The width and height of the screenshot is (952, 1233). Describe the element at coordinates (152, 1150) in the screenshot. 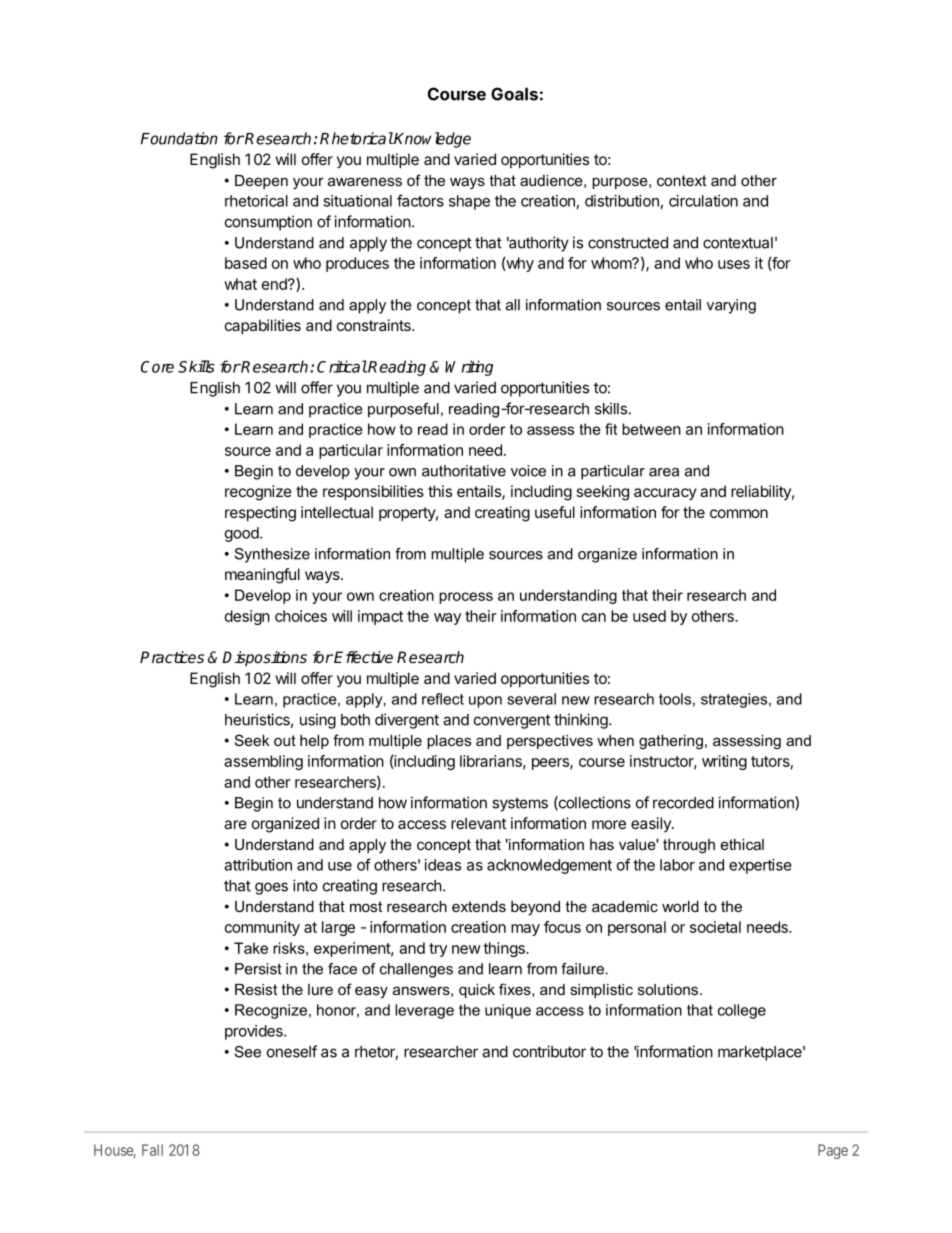

I see `Fall` at that location.
